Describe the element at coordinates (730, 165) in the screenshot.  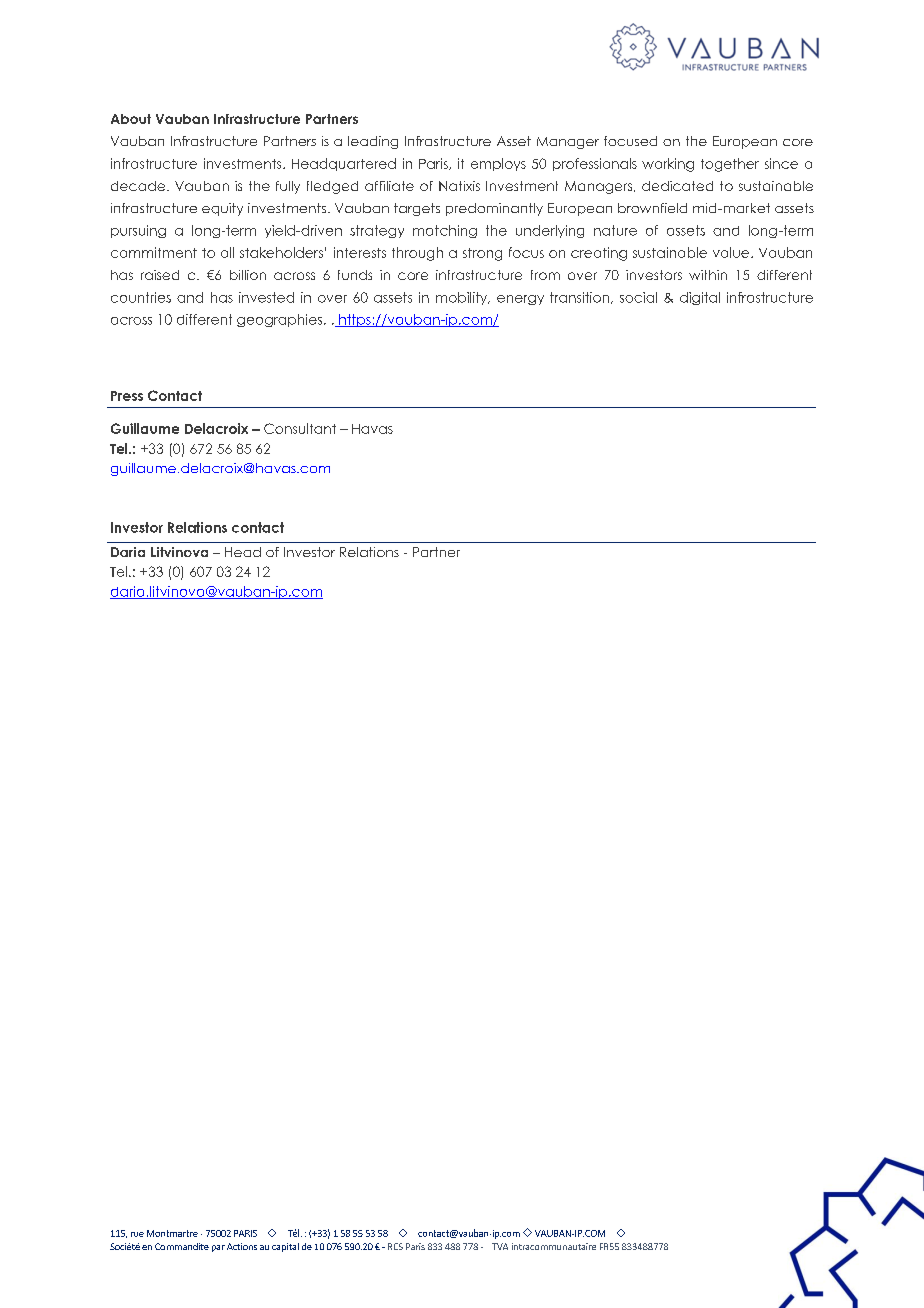
I see `together` at that location.
